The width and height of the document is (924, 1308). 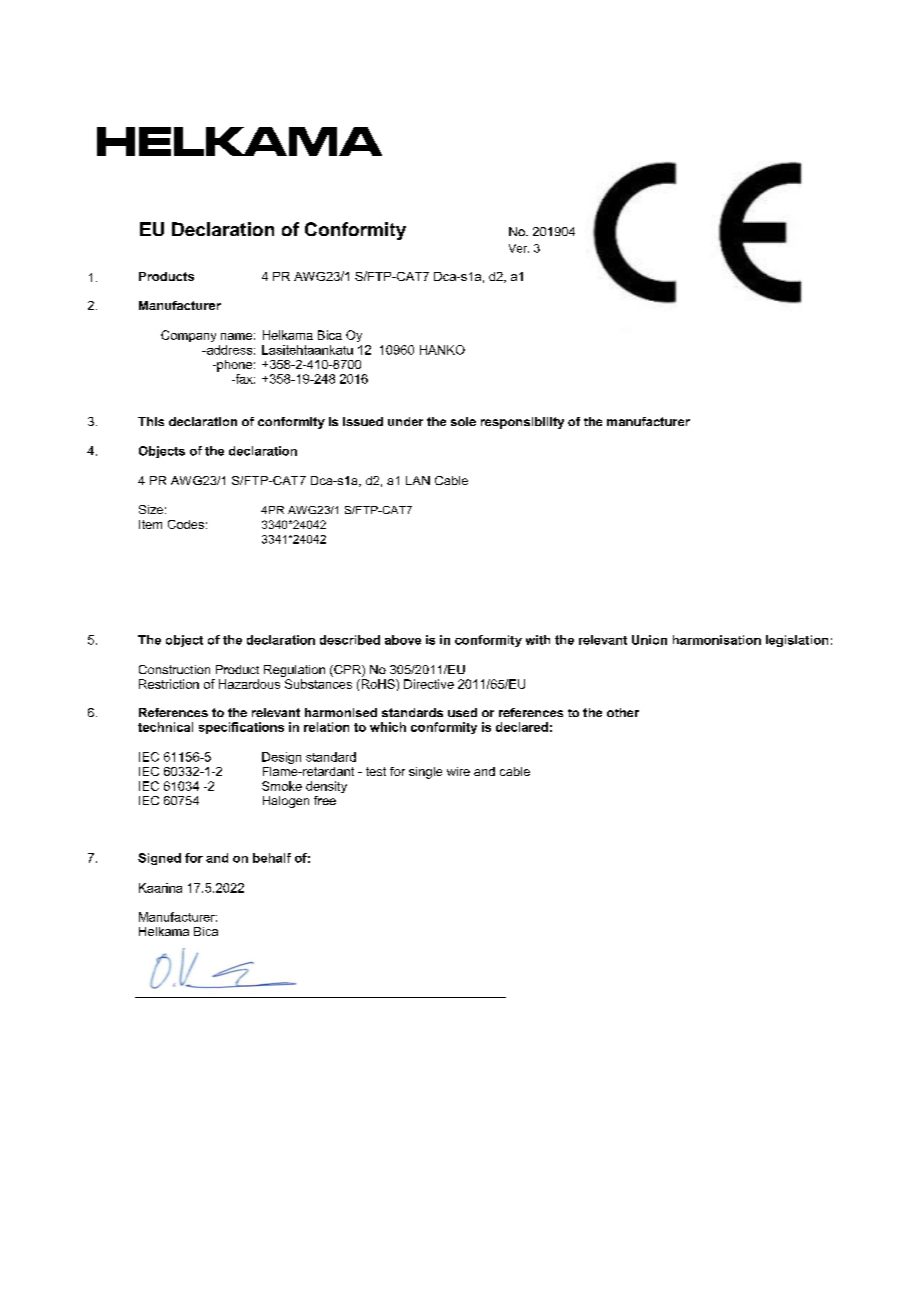 I want to click on Hazardous, so click(x=249, y=684).
